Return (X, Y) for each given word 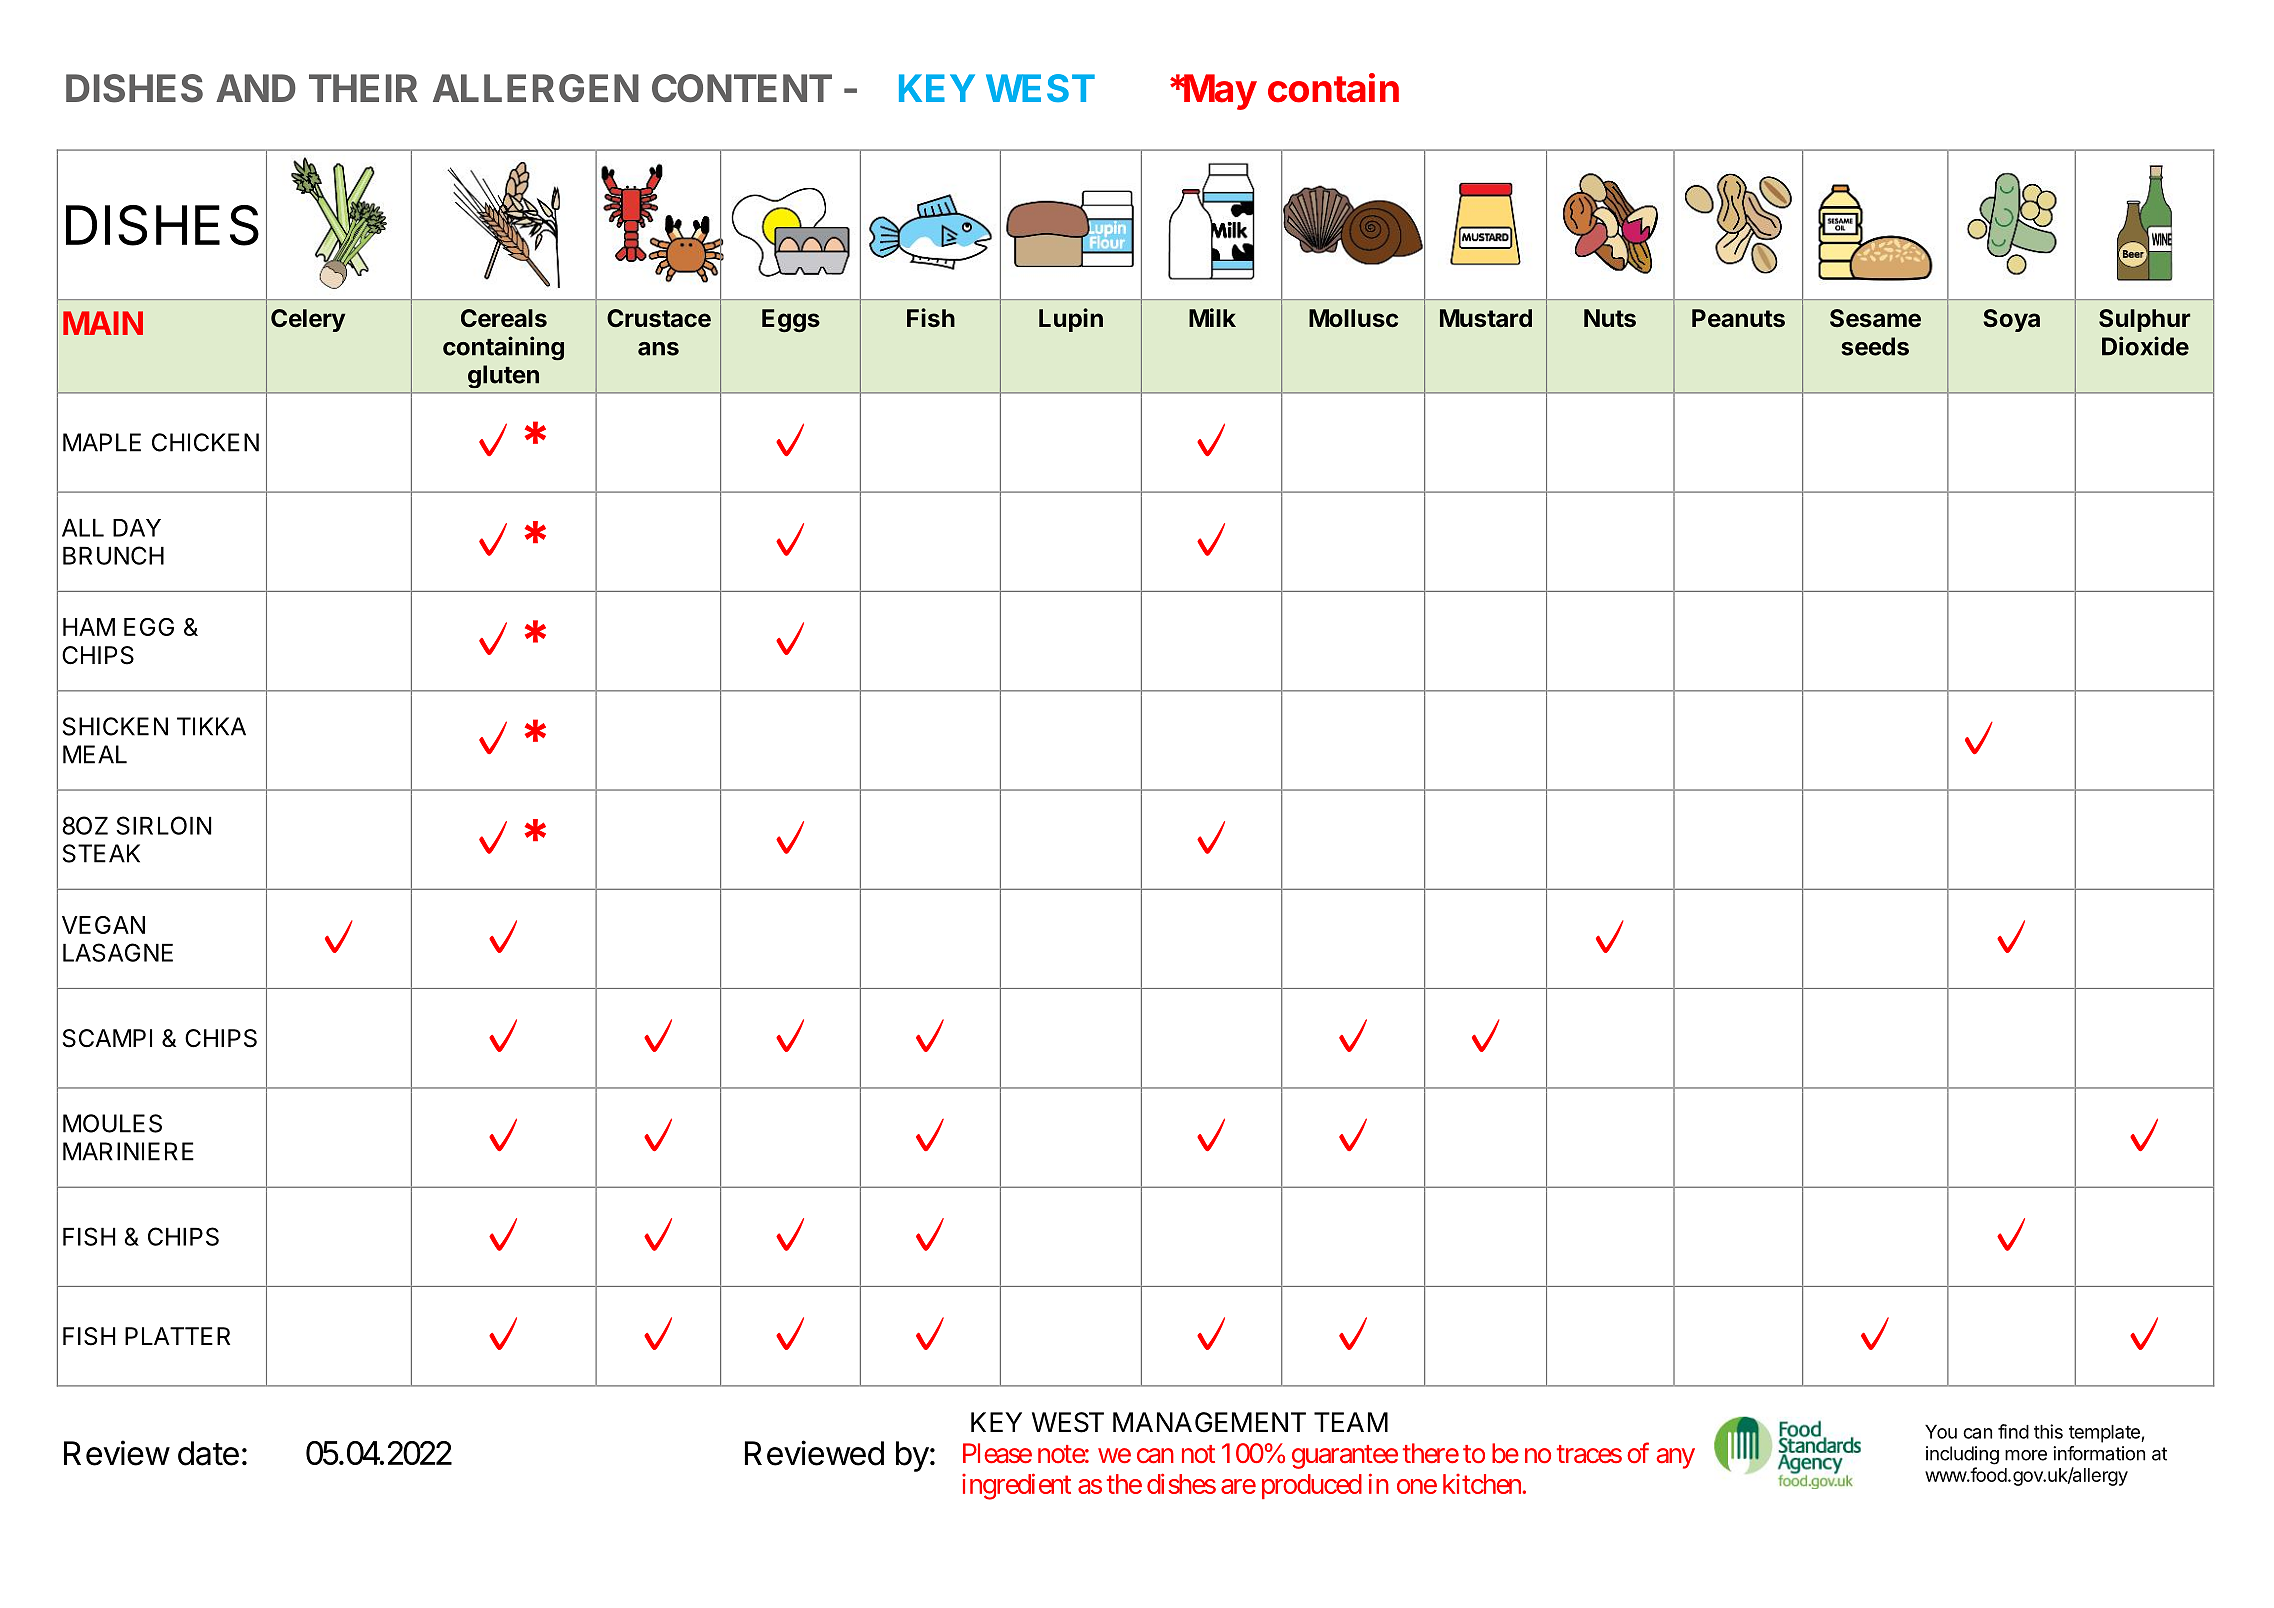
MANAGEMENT (1209, 1422)
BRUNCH (113, 555)
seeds (1875, 346)
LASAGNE (118, 952)
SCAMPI (107, 1038)
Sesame (1875, 318)
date (208, 1453)
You (1941, 1432)
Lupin (1071, 320)
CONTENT (742, 88)
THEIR (363, 88)
